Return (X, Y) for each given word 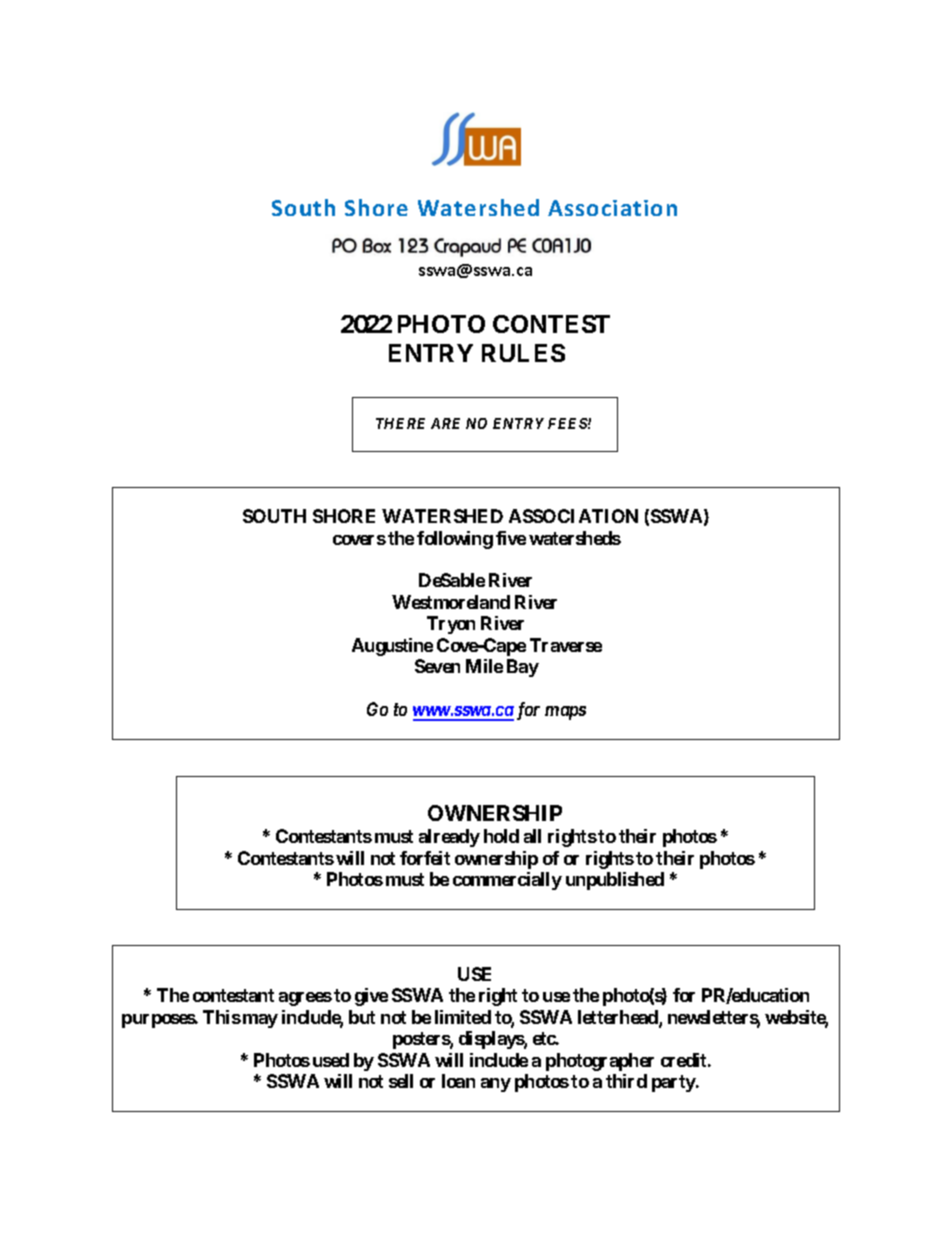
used (331, 1060)
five (511, 538)
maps (565, 713)
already (449, 838)
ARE (445, 423)
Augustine (392, 647)
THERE (400, 423)
